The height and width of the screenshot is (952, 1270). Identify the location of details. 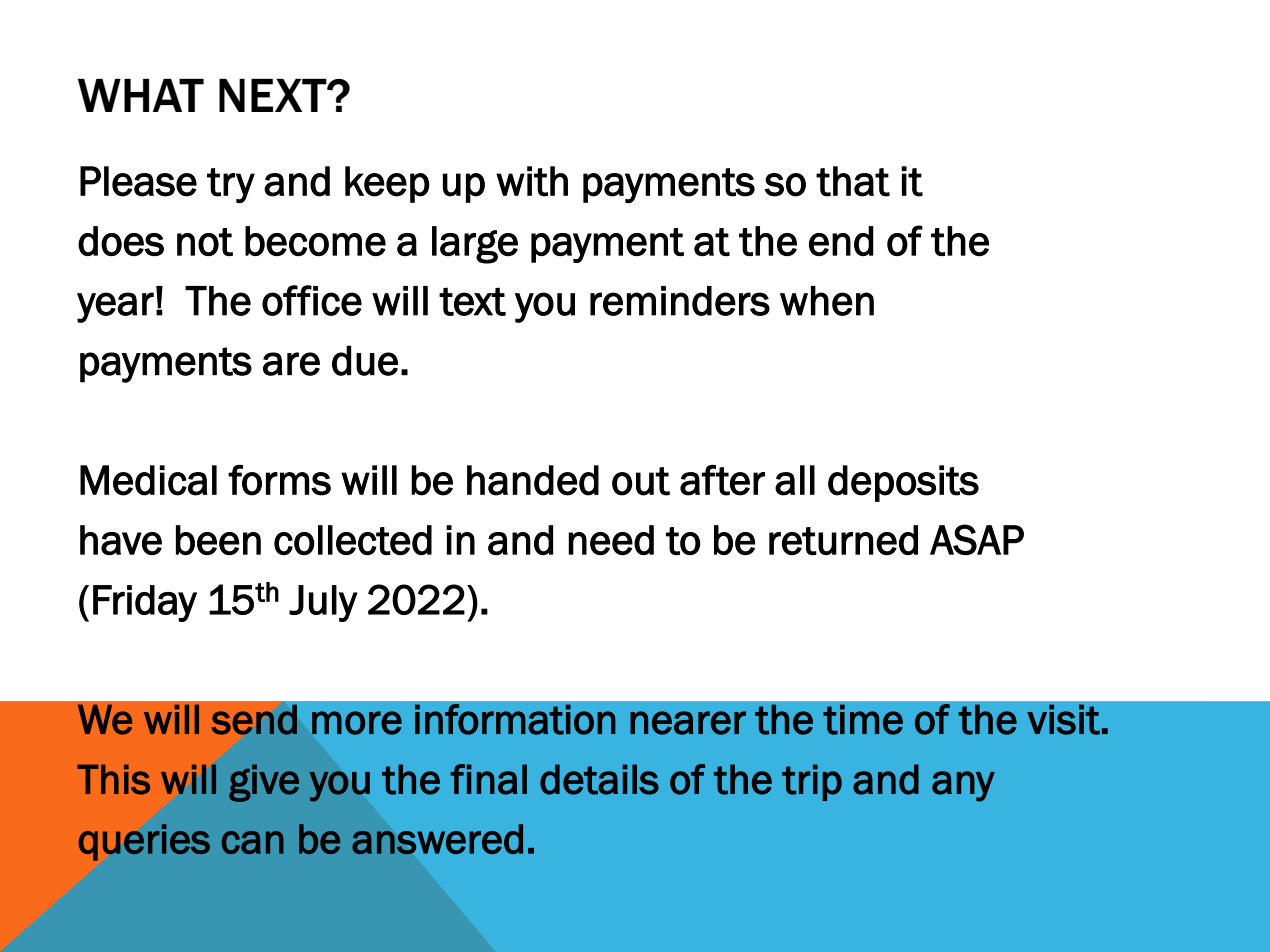
(599, 779).
